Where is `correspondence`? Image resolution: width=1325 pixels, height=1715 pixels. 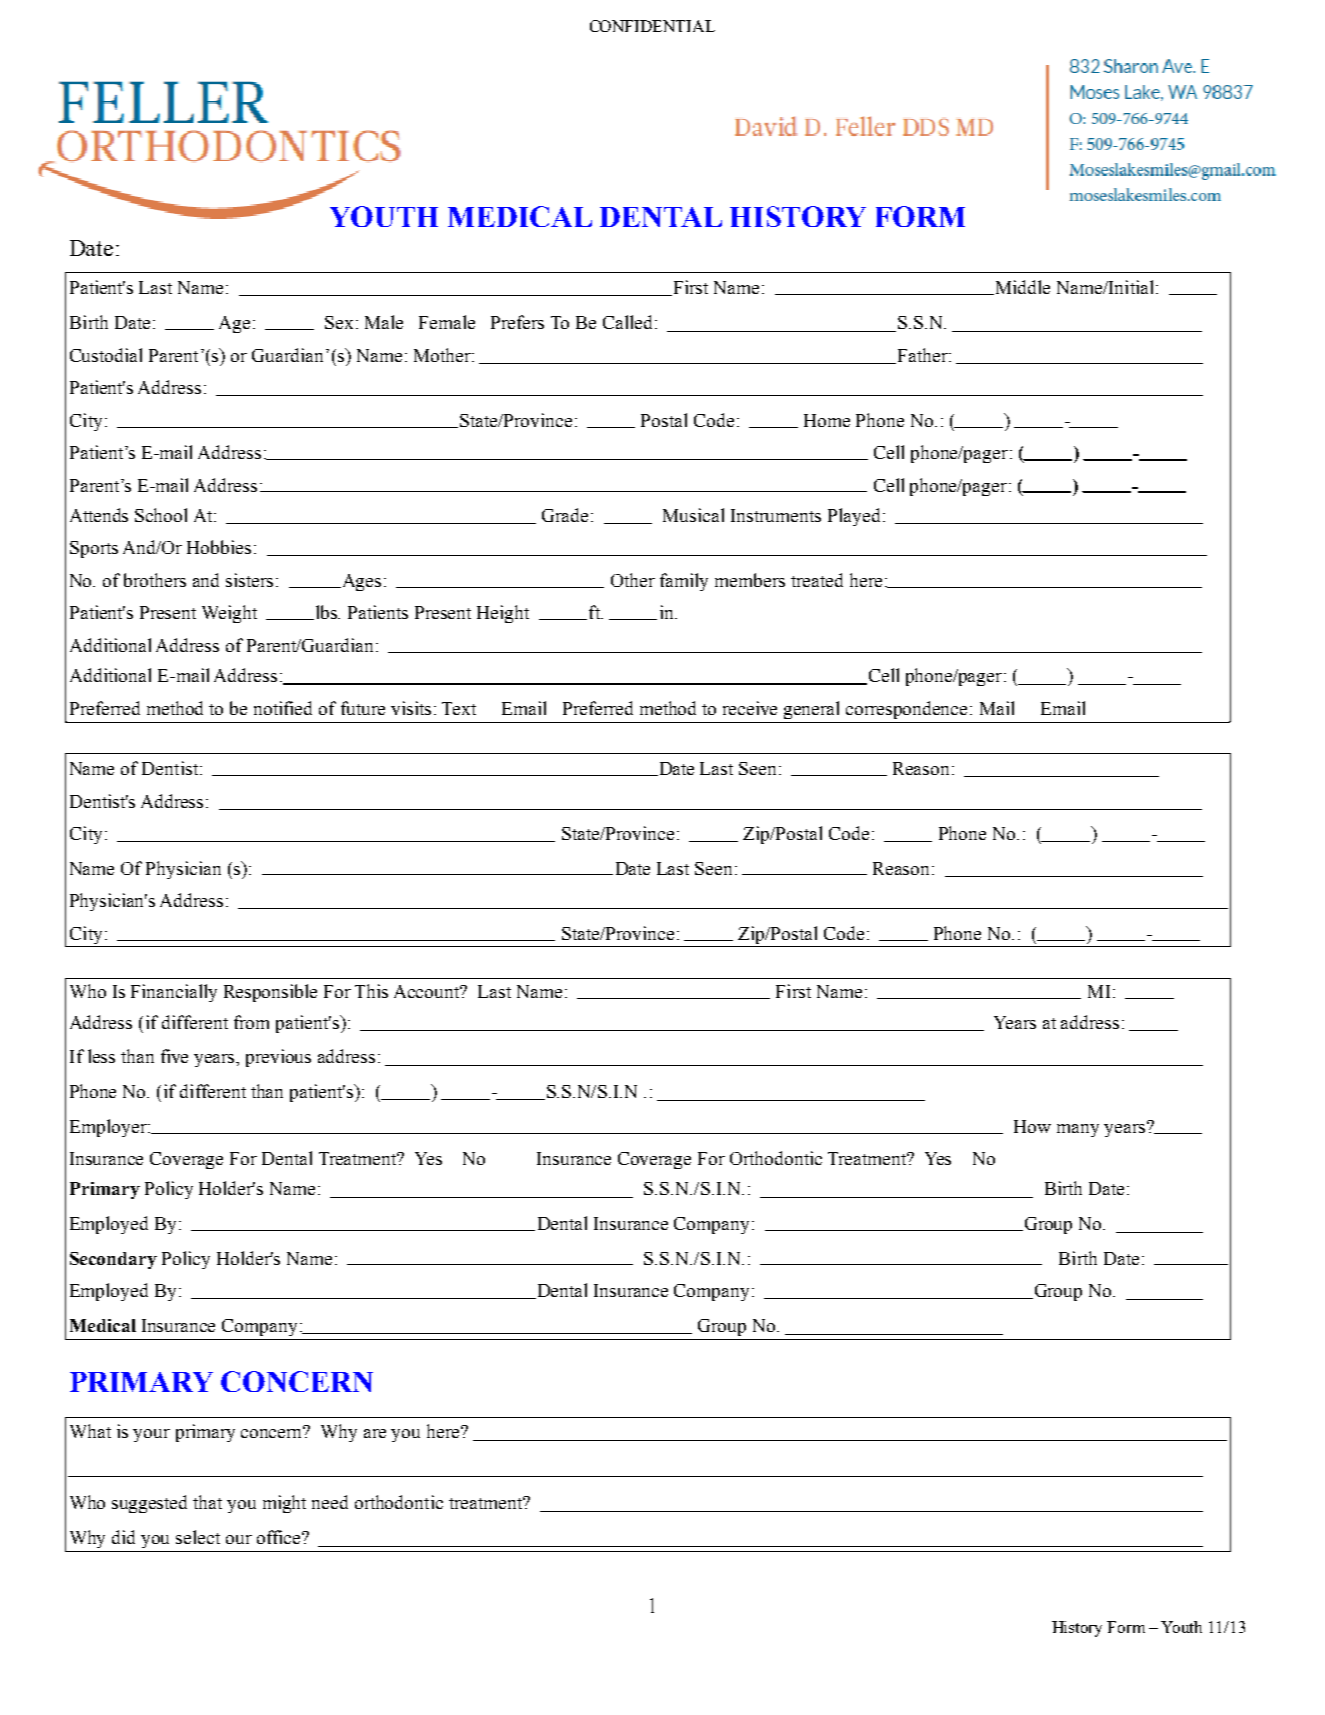
correspondence is located at coordinates (906, 710).
